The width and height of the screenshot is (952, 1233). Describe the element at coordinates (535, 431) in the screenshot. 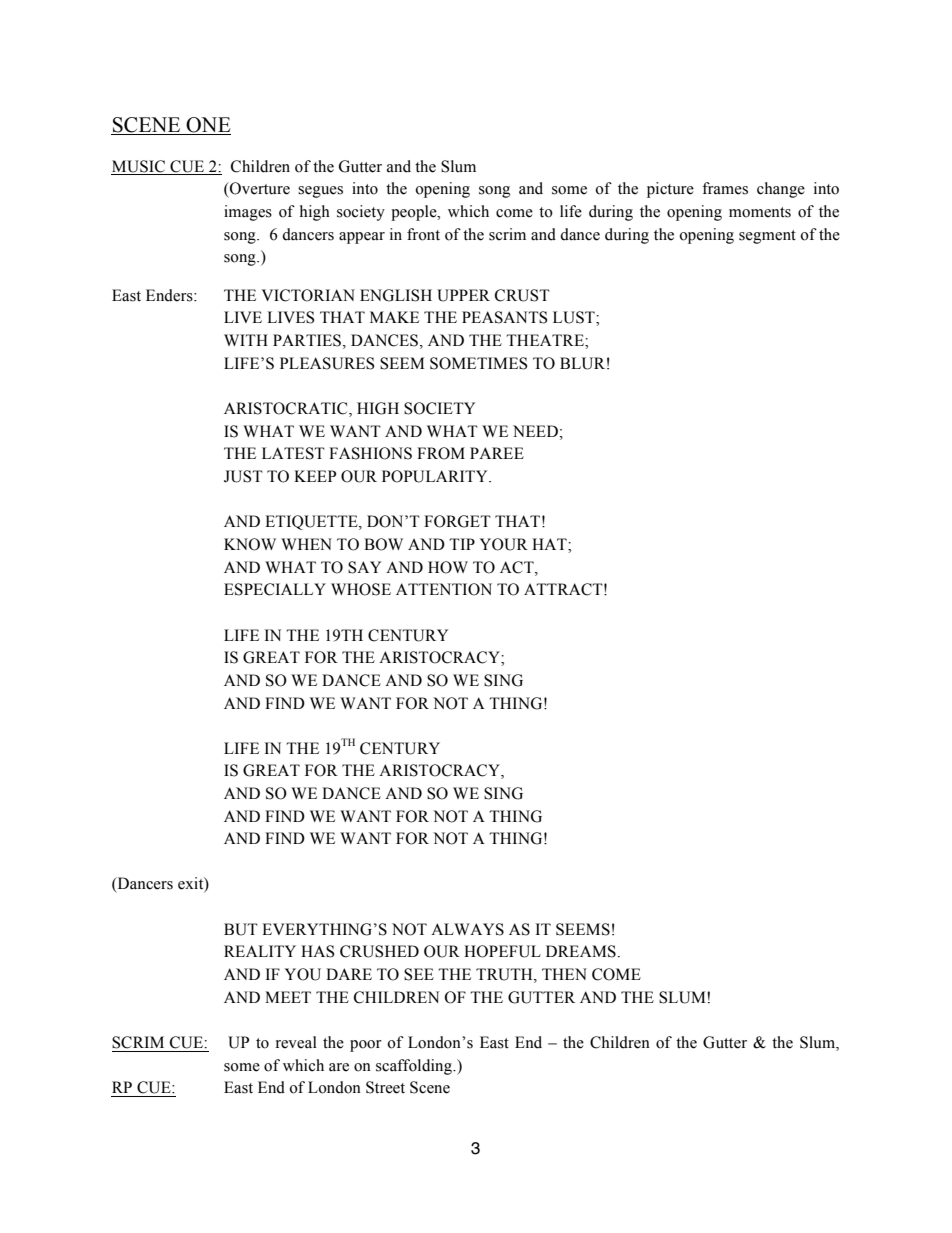

I see `NEED` at that location.
